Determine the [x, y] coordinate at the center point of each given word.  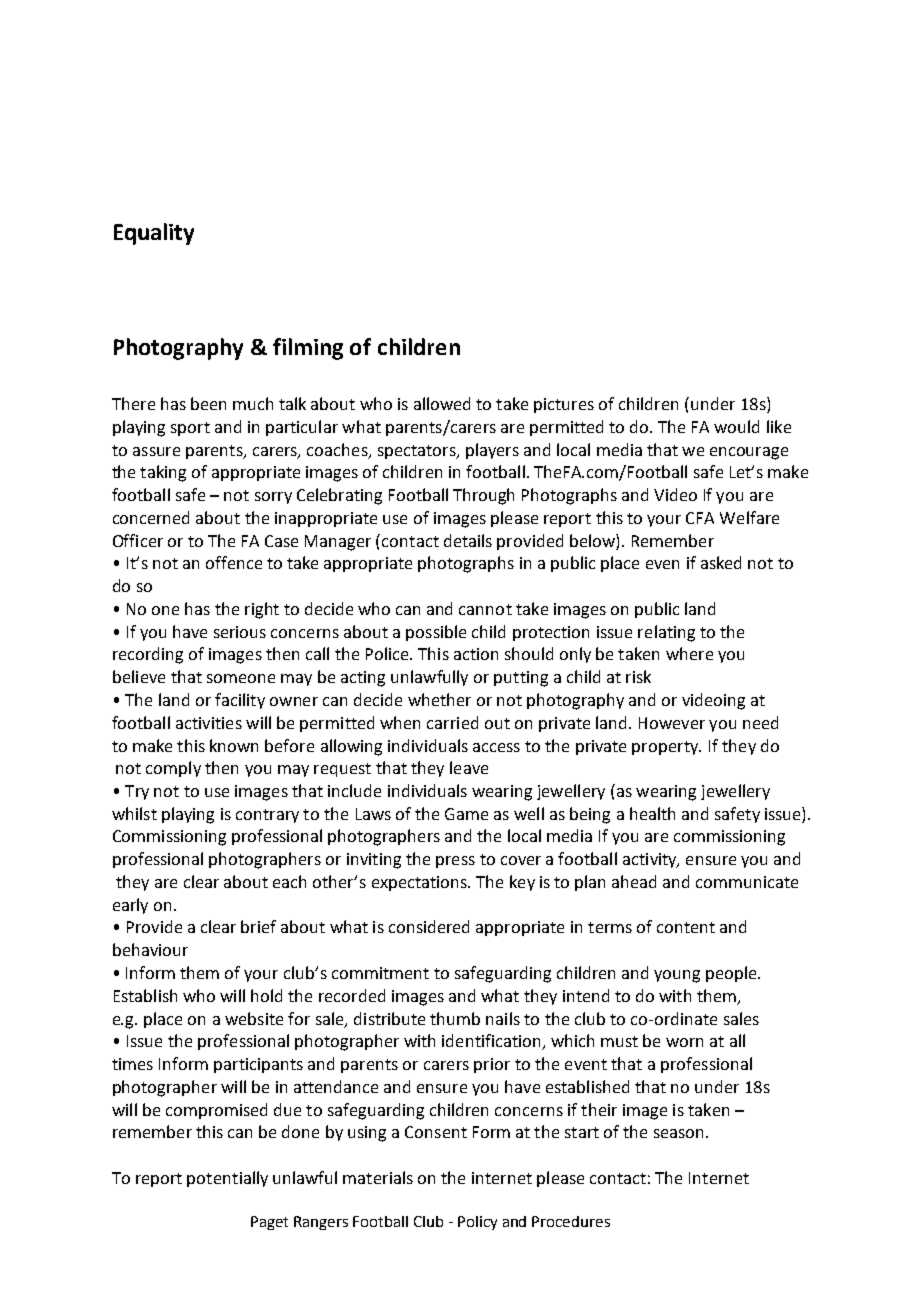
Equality [154, 234]
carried [452, 722]
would [736, 426]
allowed [442, 403]
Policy [477, 1223]
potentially [227, 1179]
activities [209, 723]
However [672, 723]
